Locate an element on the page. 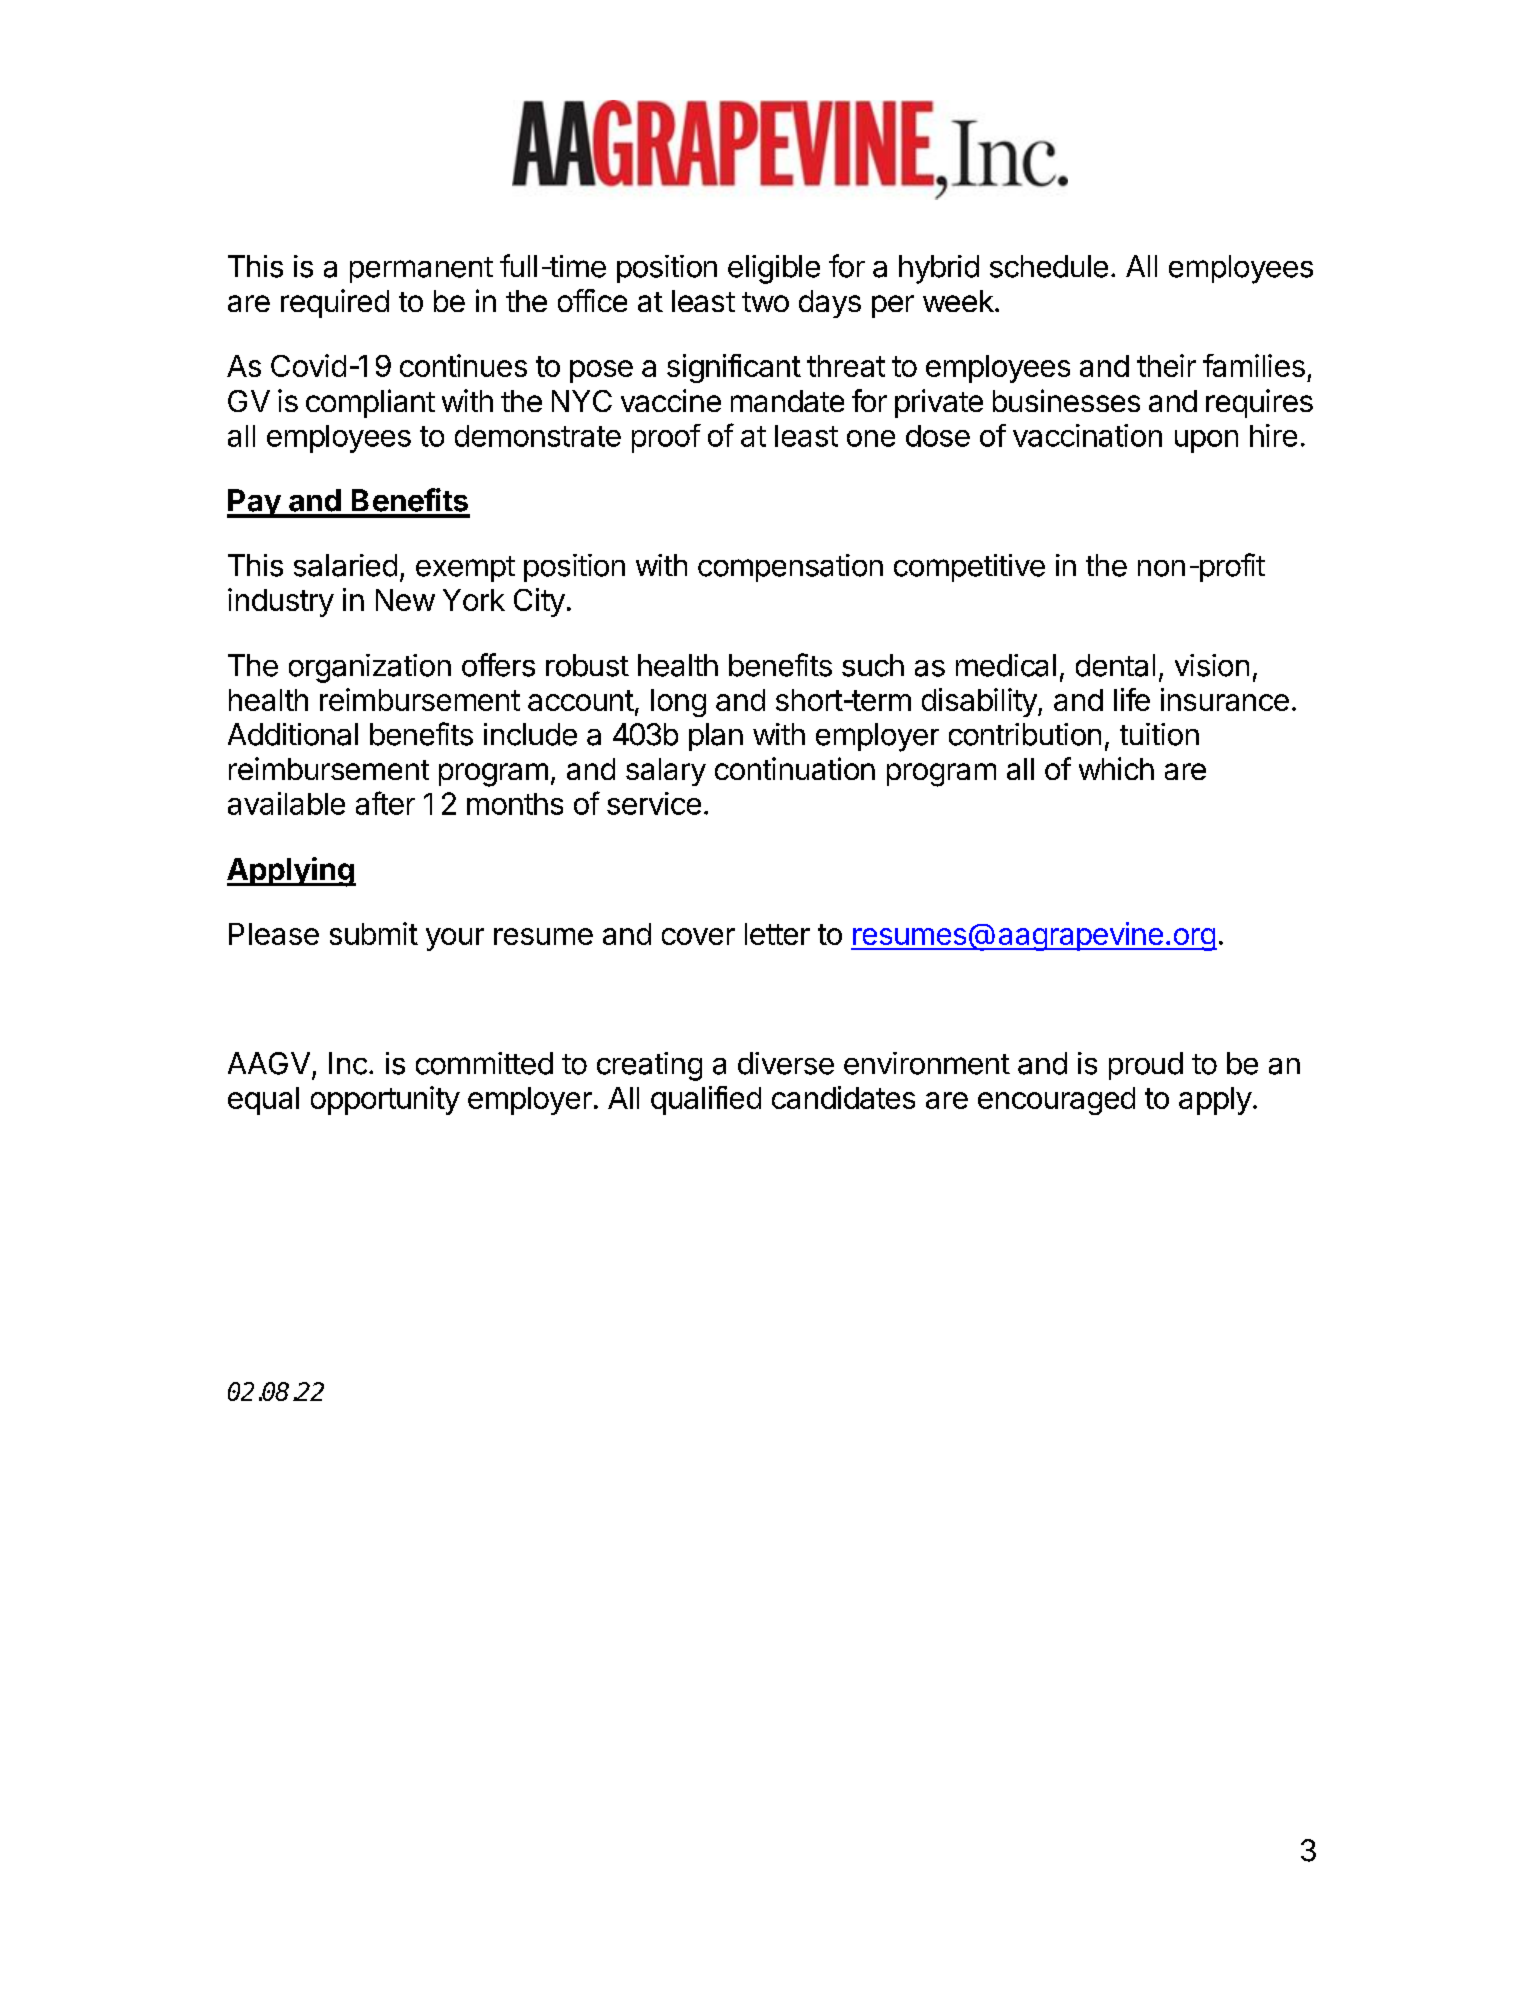 The height and width of the document is (1992, 1540). diverse is located at coordinates (786, 1063).
